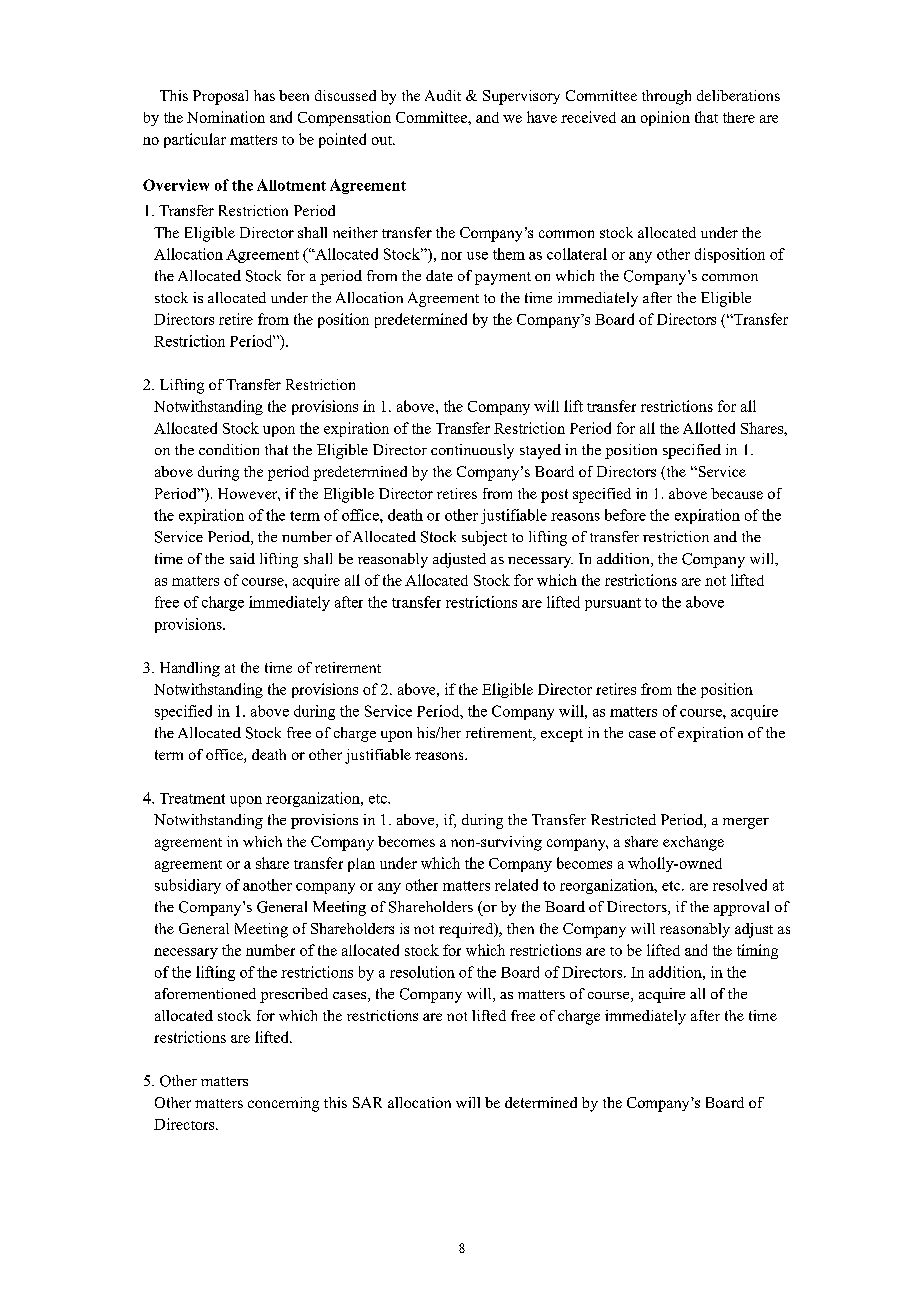  What do you see at coordinates (709, 428) in the screenshot?
I see `Allotted` at bounding box center [709, 428].
